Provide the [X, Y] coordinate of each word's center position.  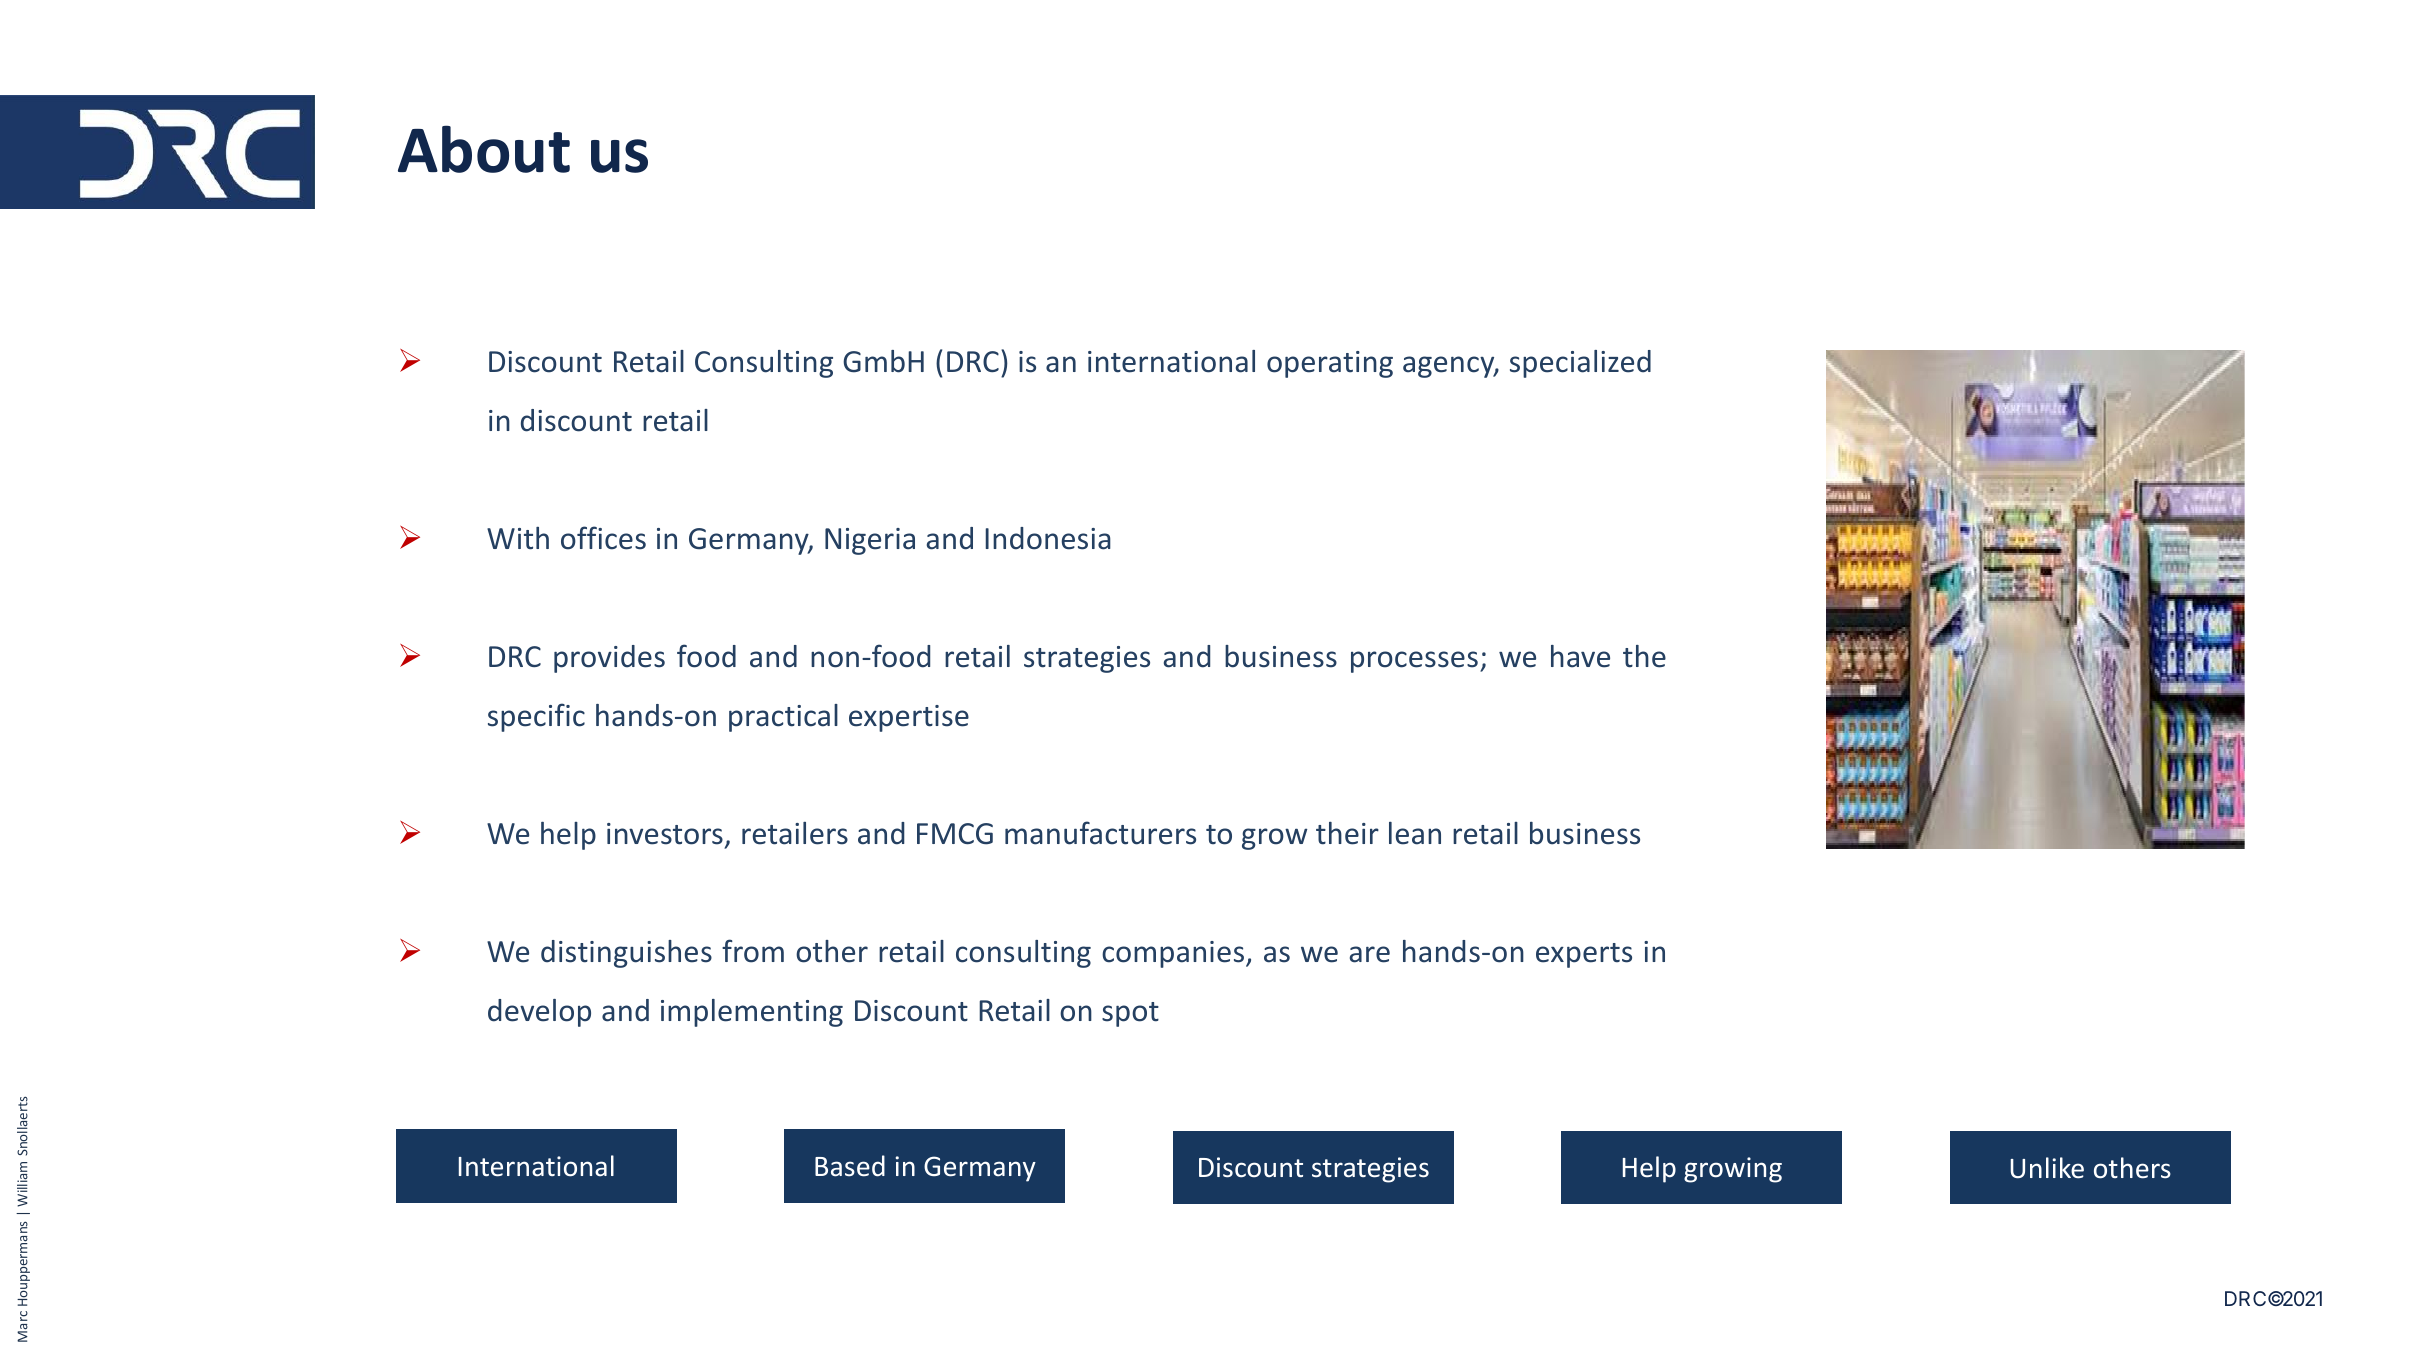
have [1580, 656]
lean [1415, 833]
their [1347, 833]
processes [1414, 662]
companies [1174, 954]
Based [850, 1166]
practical [783, 718]
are [1370, 954]
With [518, 538]
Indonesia [1048, 538]
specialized [1580, 364]
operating [1330, 364]
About [484, 149]
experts [1584, 955]
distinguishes [626, 954]
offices [603, 538]
